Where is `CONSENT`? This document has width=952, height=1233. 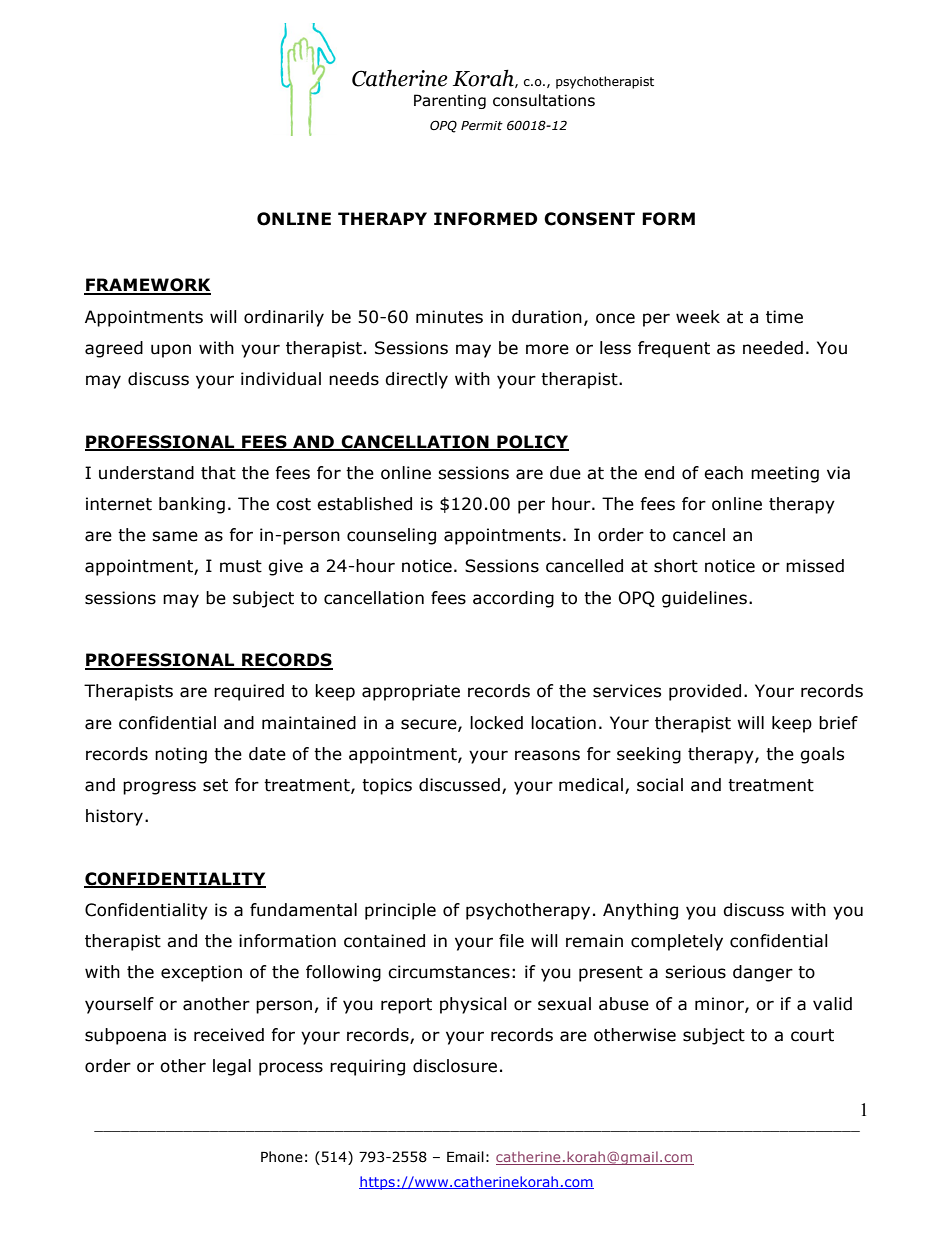
CONSENT is located at coordinates (589, 219).
